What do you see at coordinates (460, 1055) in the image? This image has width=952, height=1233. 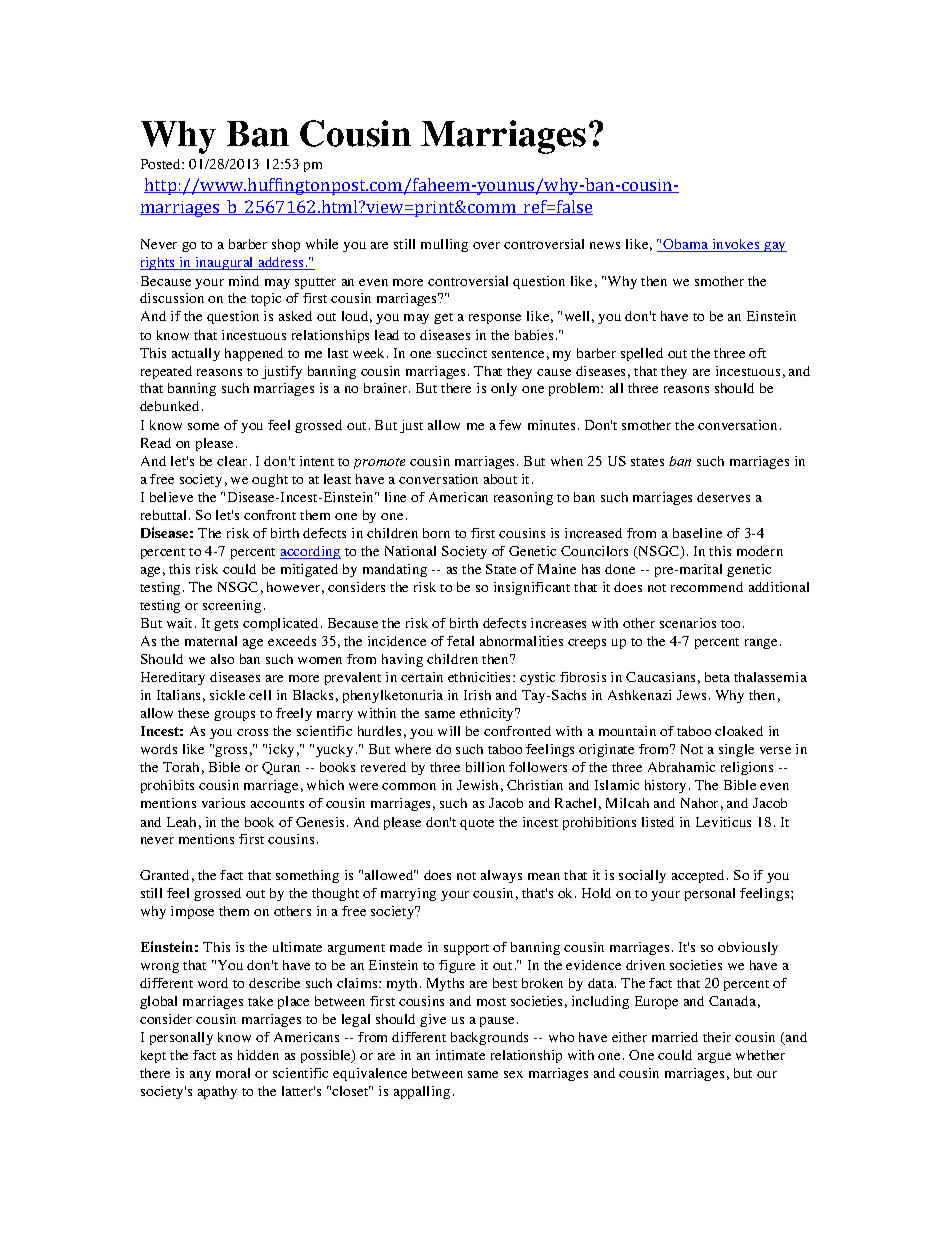 I see `intimate` at bounding box center [460, 1055].
